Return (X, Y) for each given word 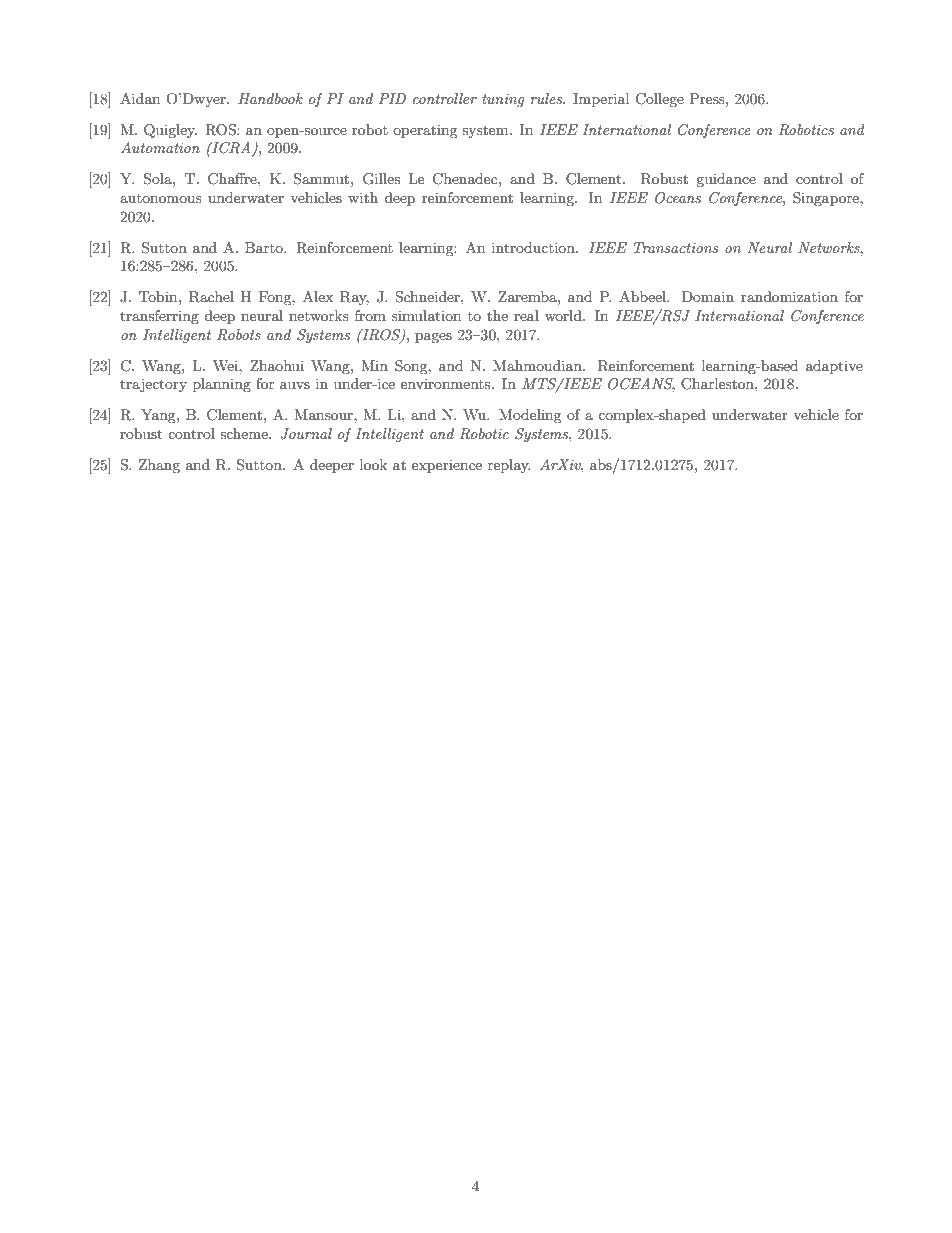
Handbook (270, 98)
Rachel (211, 297)
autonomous (161, 198)
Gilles (381, 179)
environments (447, 383)
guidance (726, 180)
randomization (789, 296)
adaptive (834, 367)
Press (708, 98)
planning (222, 385)
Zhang (159, 466)
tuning (503, 100)
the (497, 315)
